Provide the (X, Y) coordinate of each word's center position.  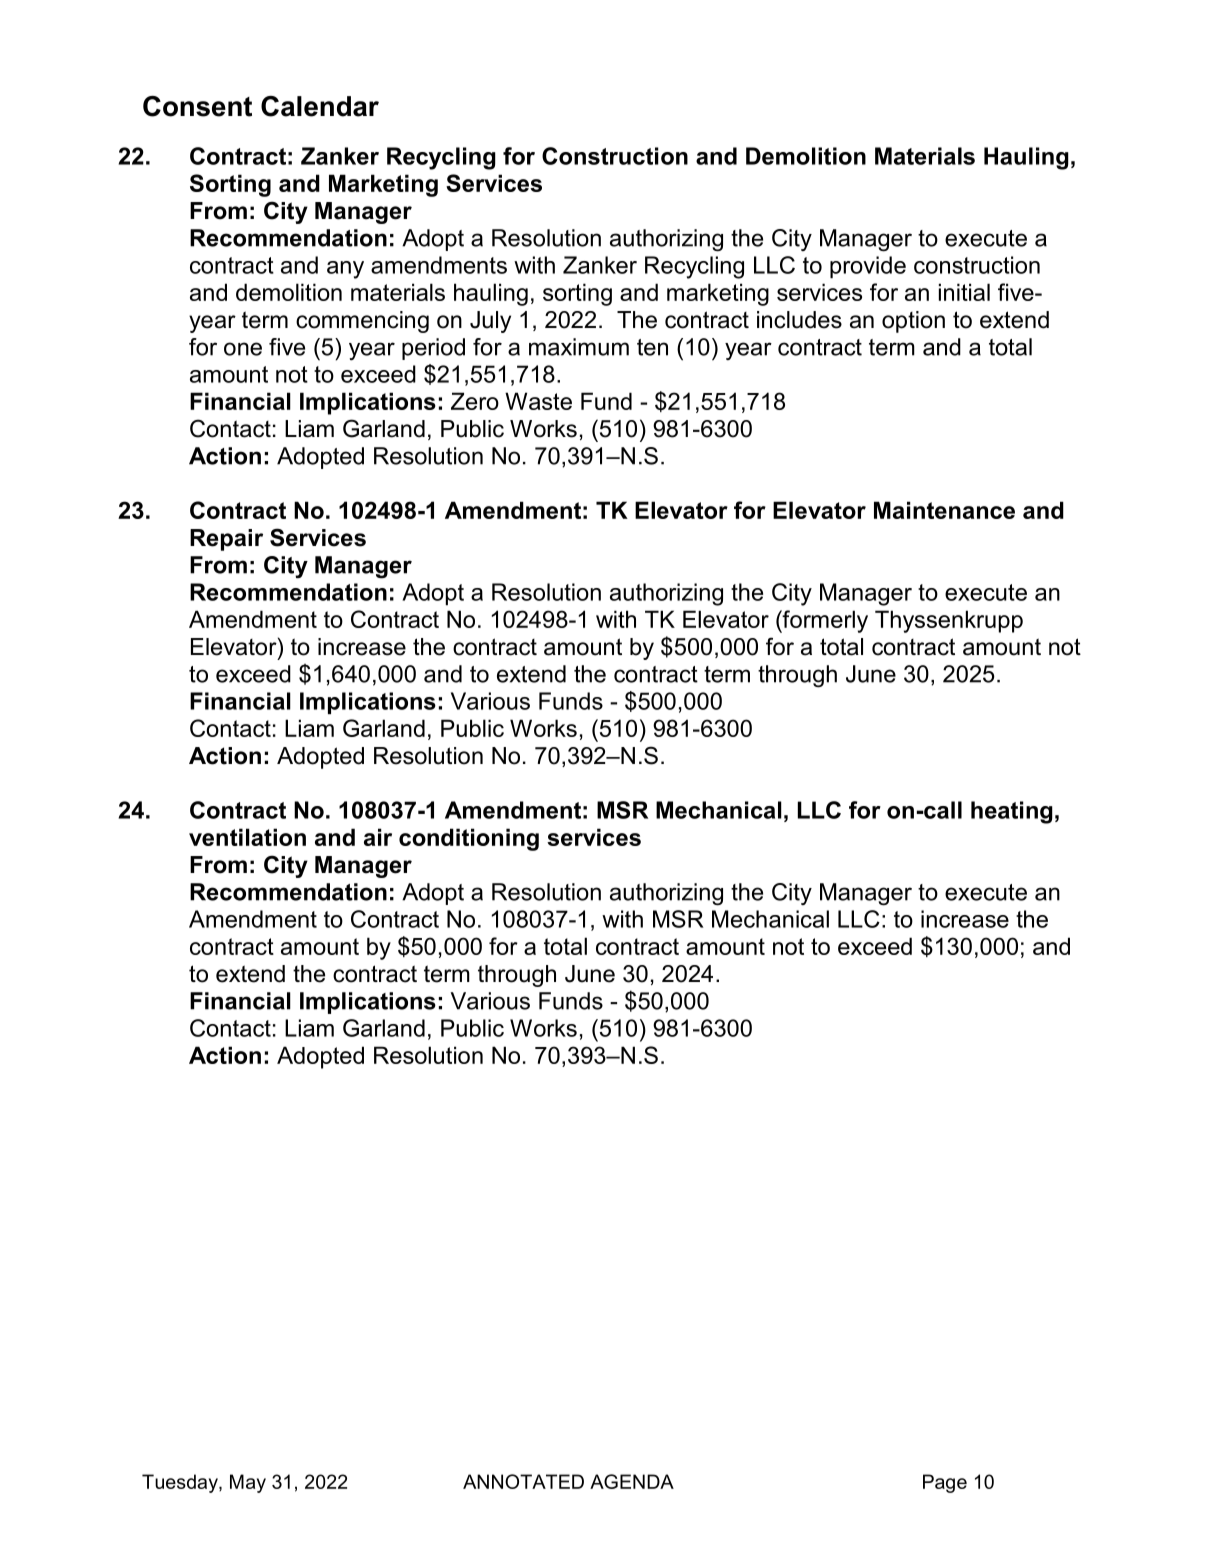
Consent (197, 106)
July (490, 322)
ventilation (247, 837)
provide (868, 267)
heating (1012, 812)
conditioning (469, 839)
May (248, 1483)
